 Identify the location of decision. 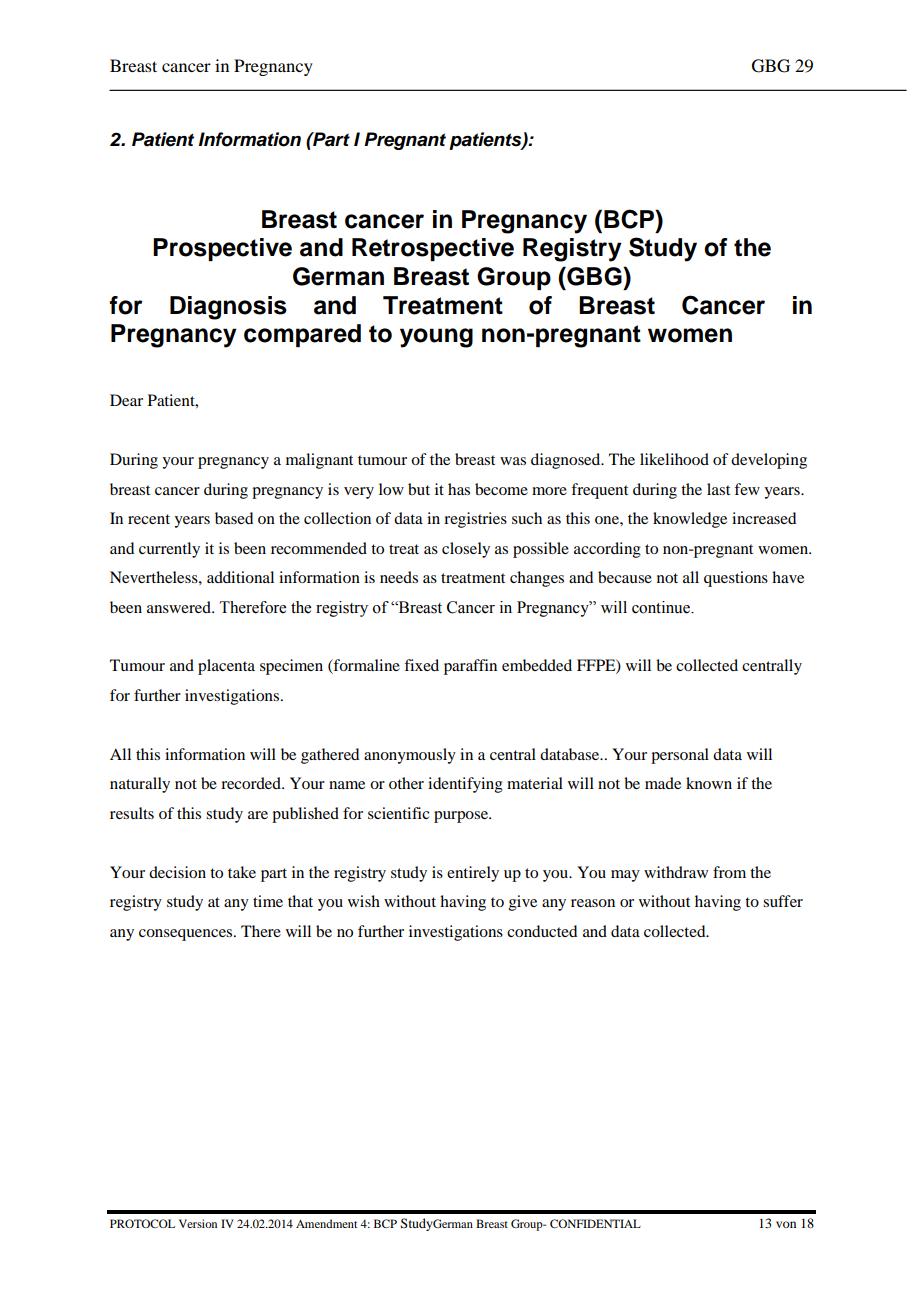
(177, 872).
